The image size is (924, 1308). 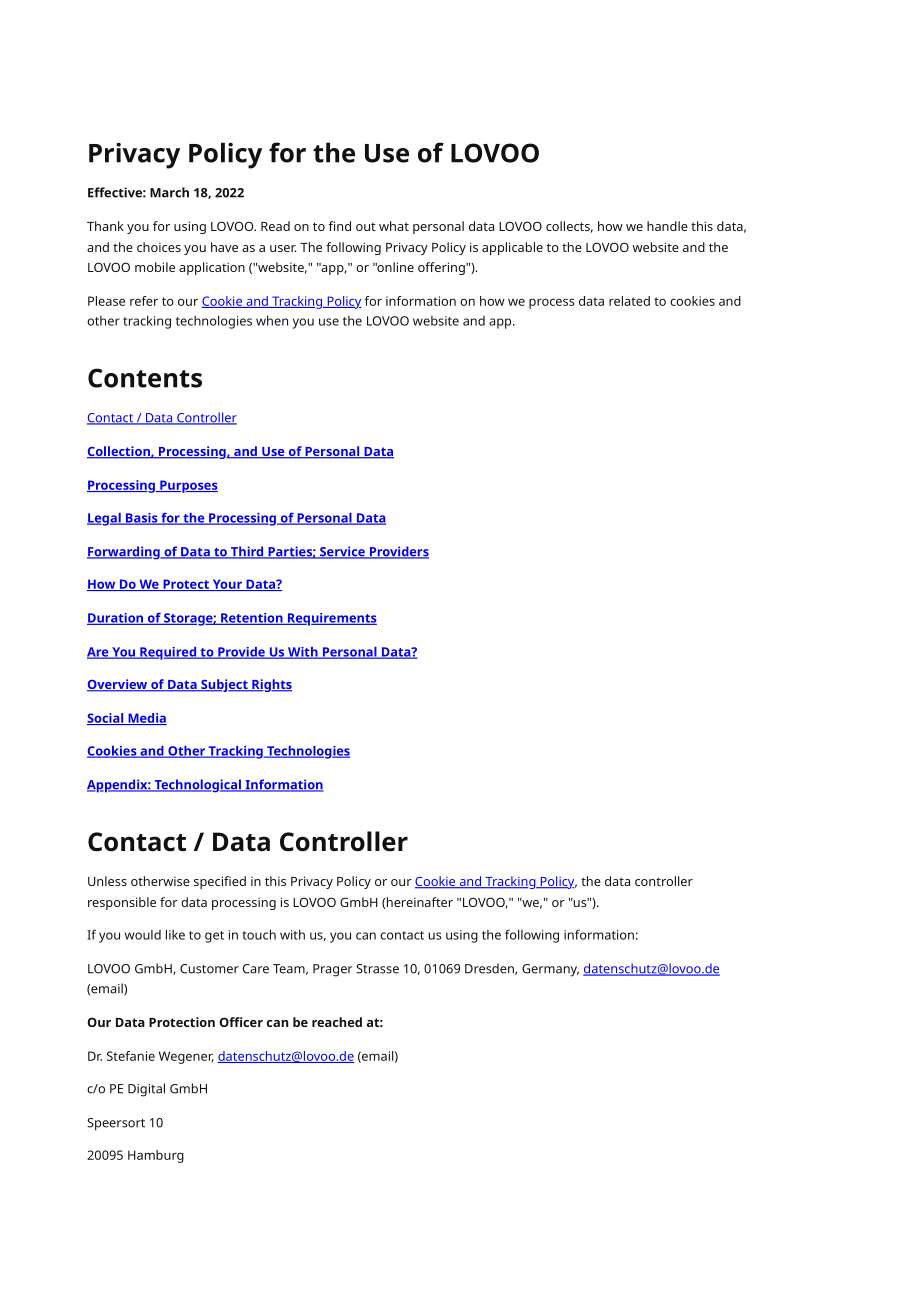 What do you see at coordinates (159, 247) in the screenshot?
I see `choices` at bounding box center [159, 247].
